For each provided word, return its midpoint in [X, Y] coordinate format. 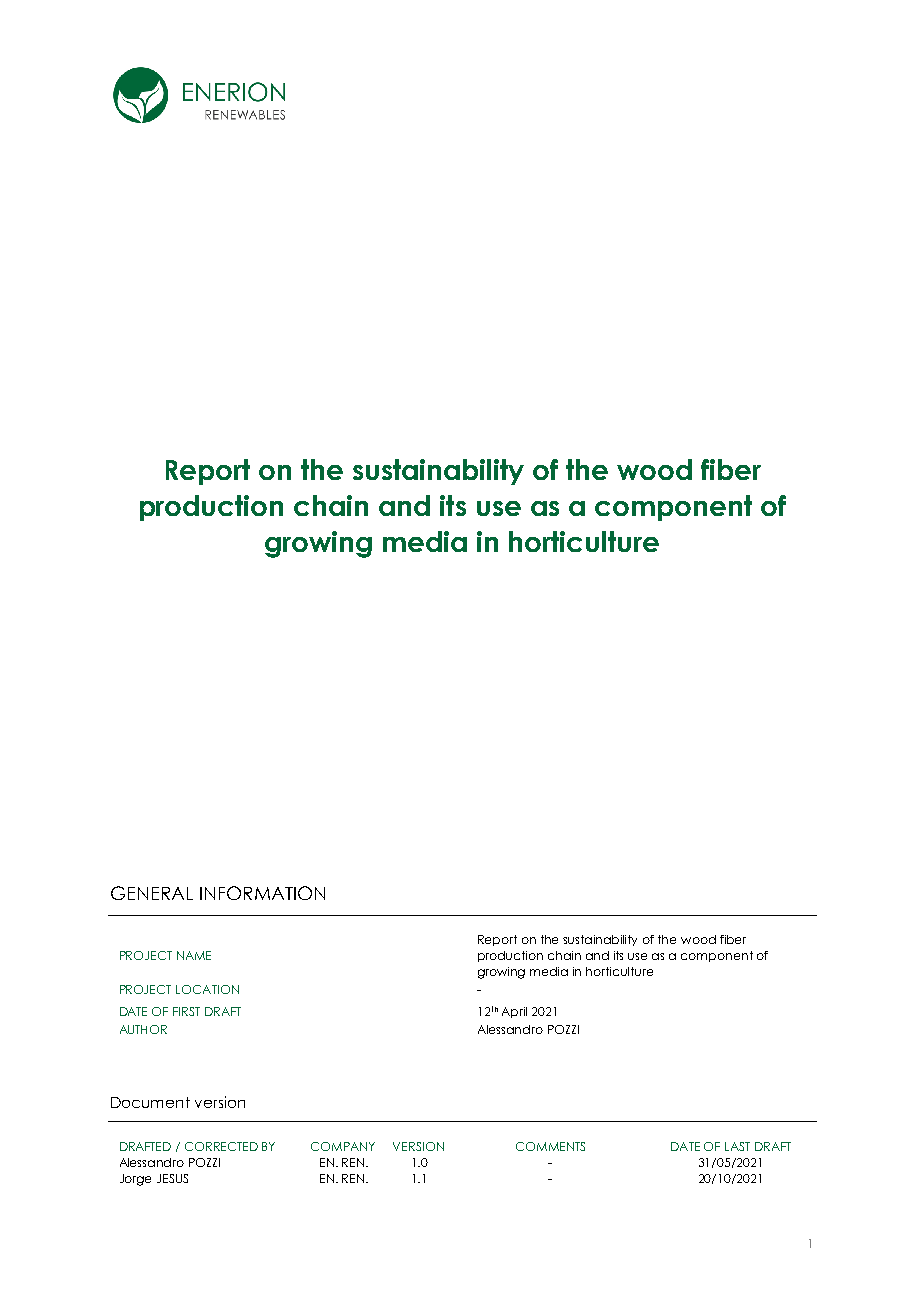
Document [150, 1102]
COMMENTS [550, 1146]
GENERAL [152, 893]
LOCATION [207, 989]
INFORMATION [262, 893]
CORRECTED [221, 1146]
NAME [194, 955]
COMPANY [343, 1146]
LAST [737, 1146]
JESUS [172, 1178]
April [514, 1012]
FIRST [186, 1011]
